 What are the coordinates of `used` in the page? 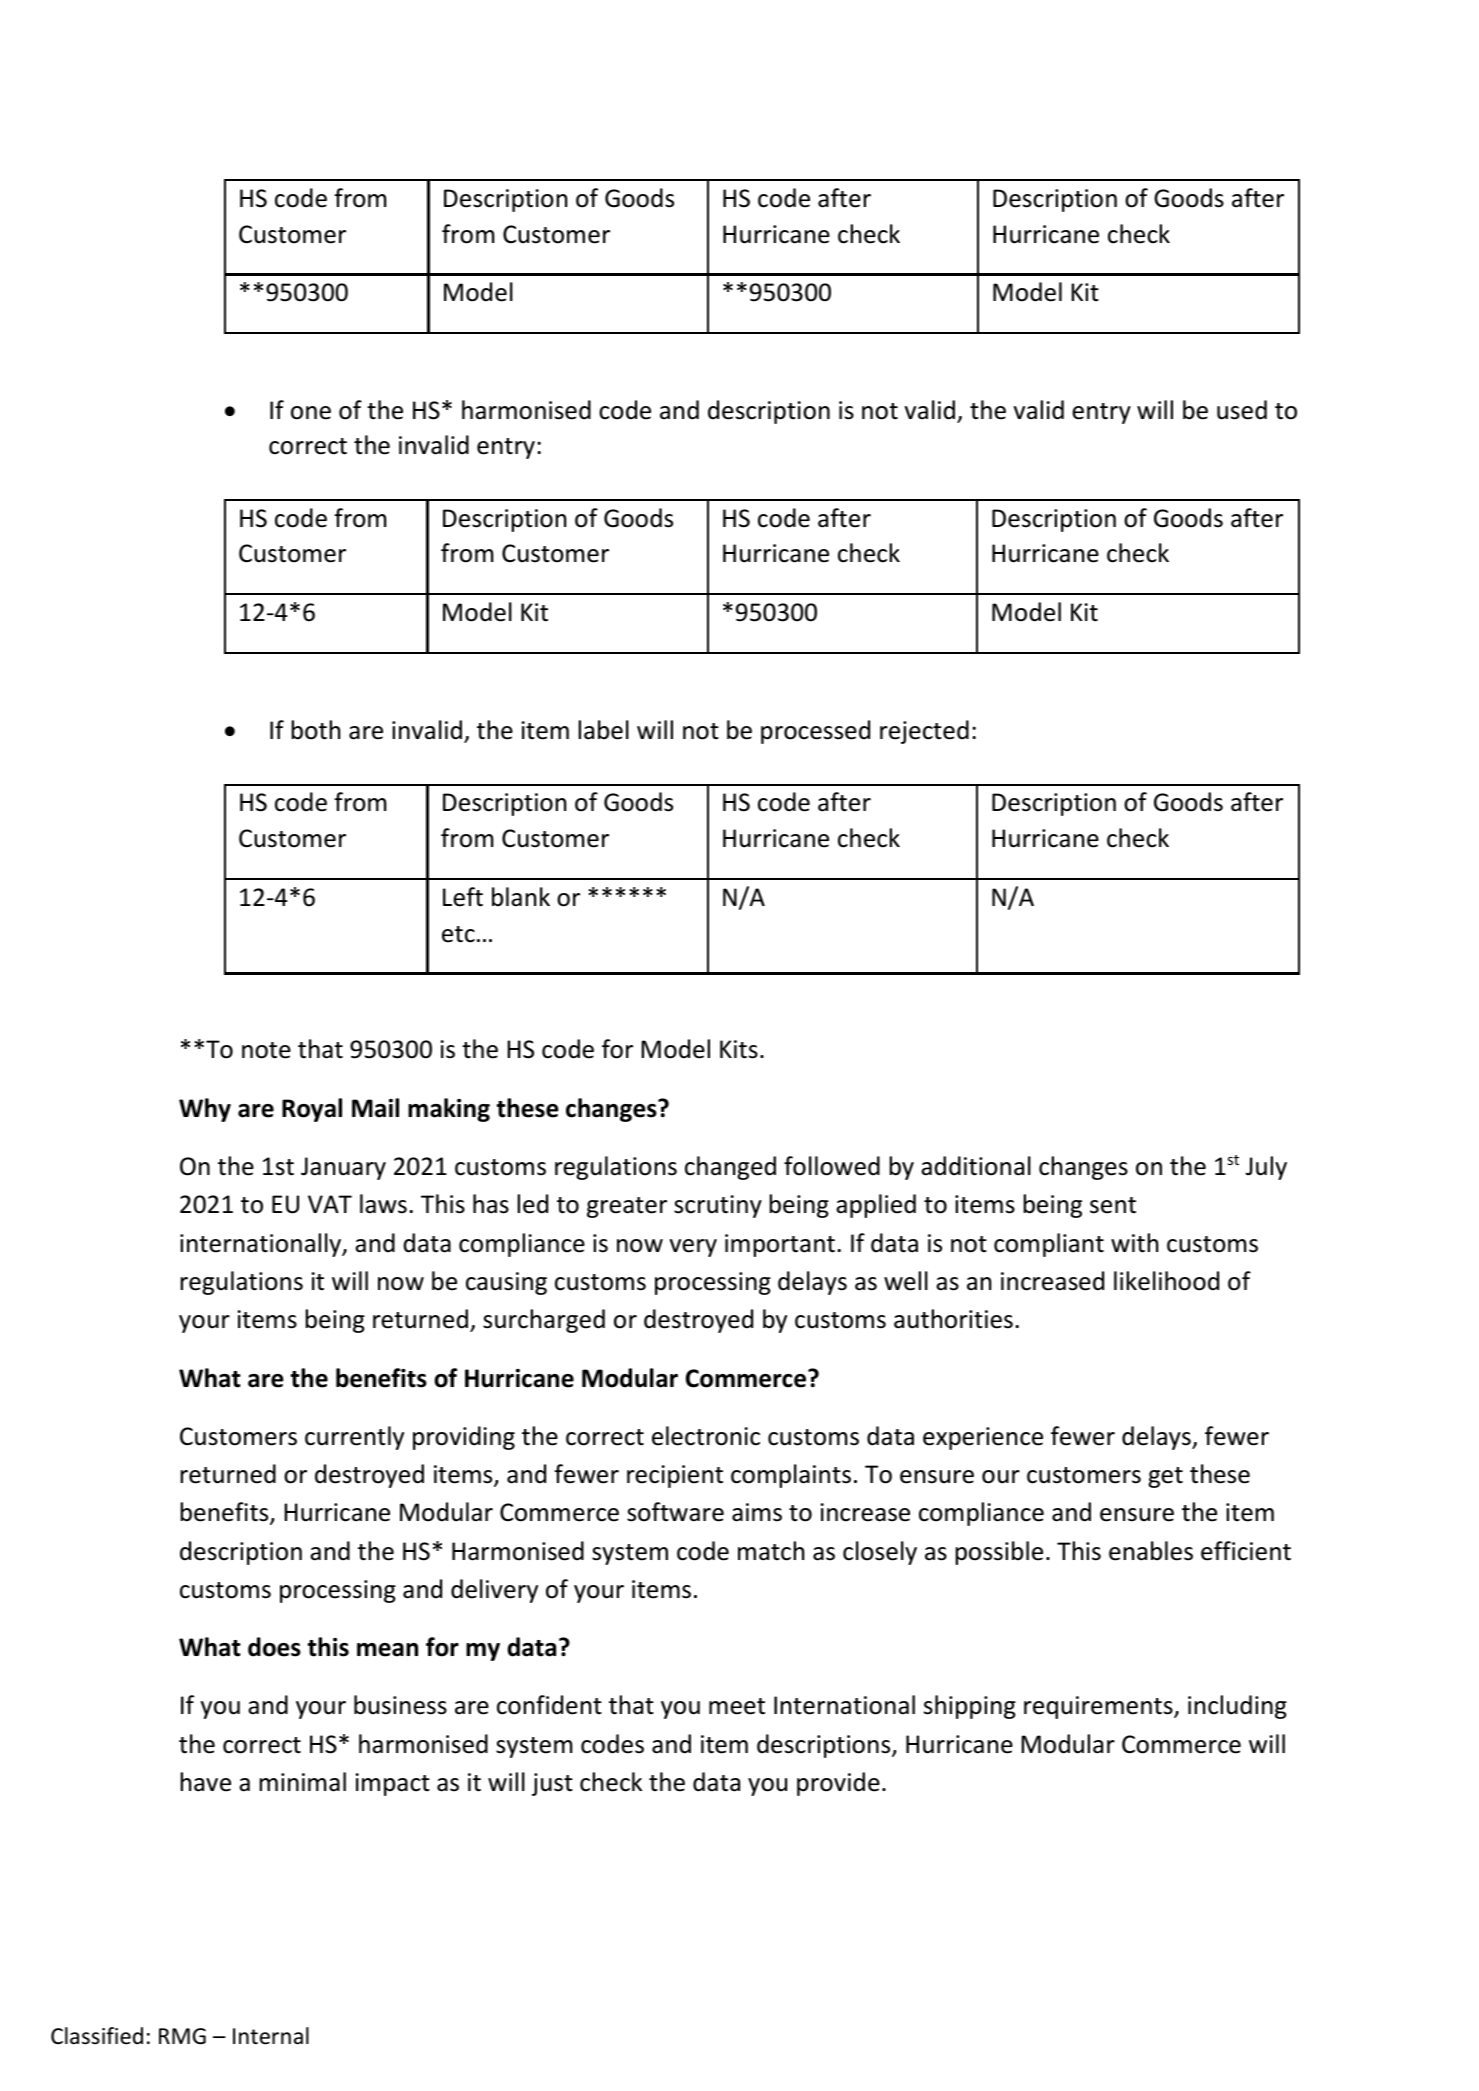 It's located at (1242, 410).
